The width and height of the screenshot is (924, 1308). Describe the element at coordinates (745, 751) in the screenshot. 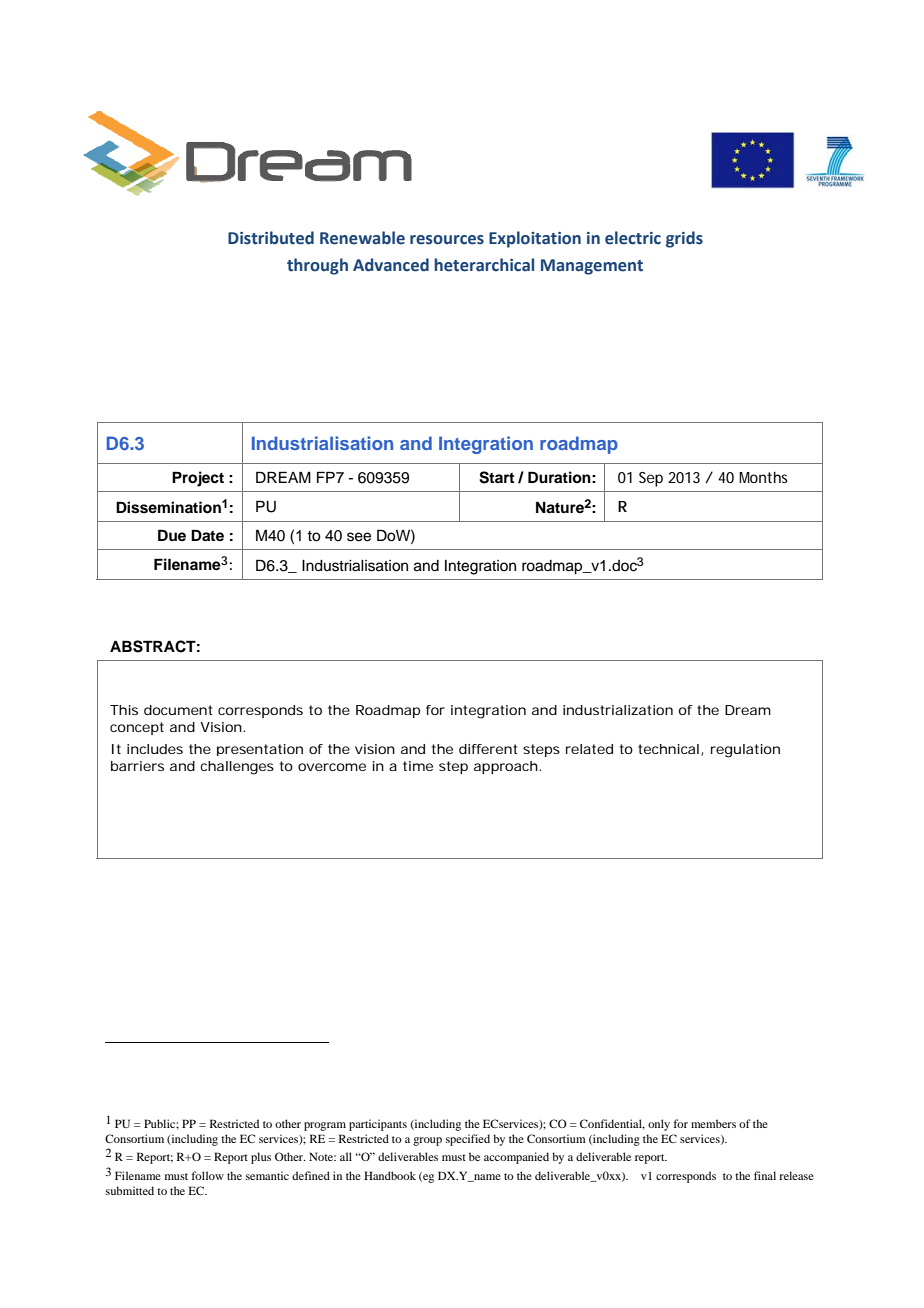

I see `regulation` at that location.
